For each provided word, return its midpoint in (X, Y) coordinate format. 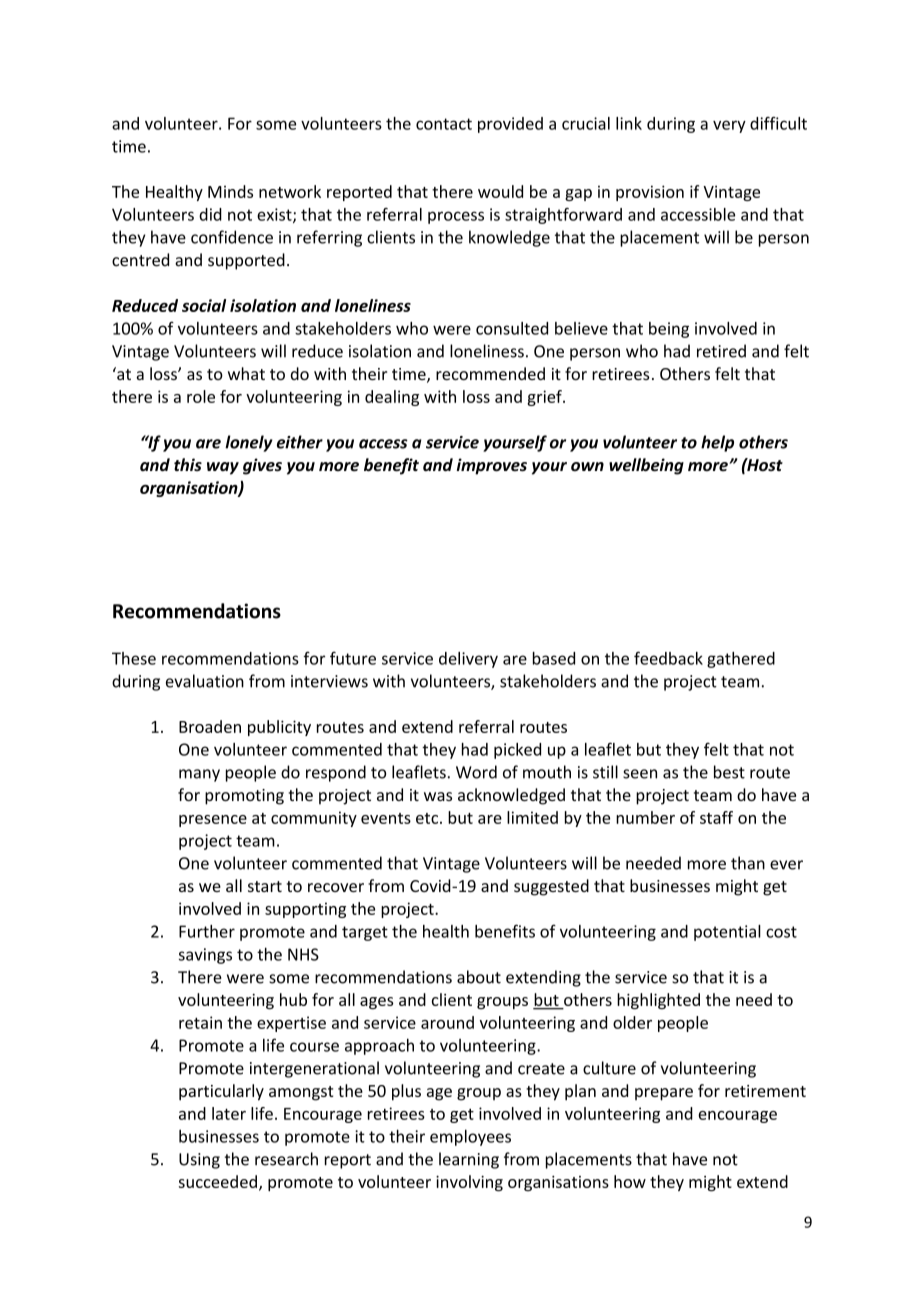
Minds (230, 191)
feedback (668, 658)
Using (199, 1161)
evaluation (205, 681)
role (201, 396)
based (554, 658)
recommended (490, 373)
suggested (551, 887)
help (717, 443)
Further (207, 931)
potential (727, 933)
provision (650, 193)
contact (444, 124)
